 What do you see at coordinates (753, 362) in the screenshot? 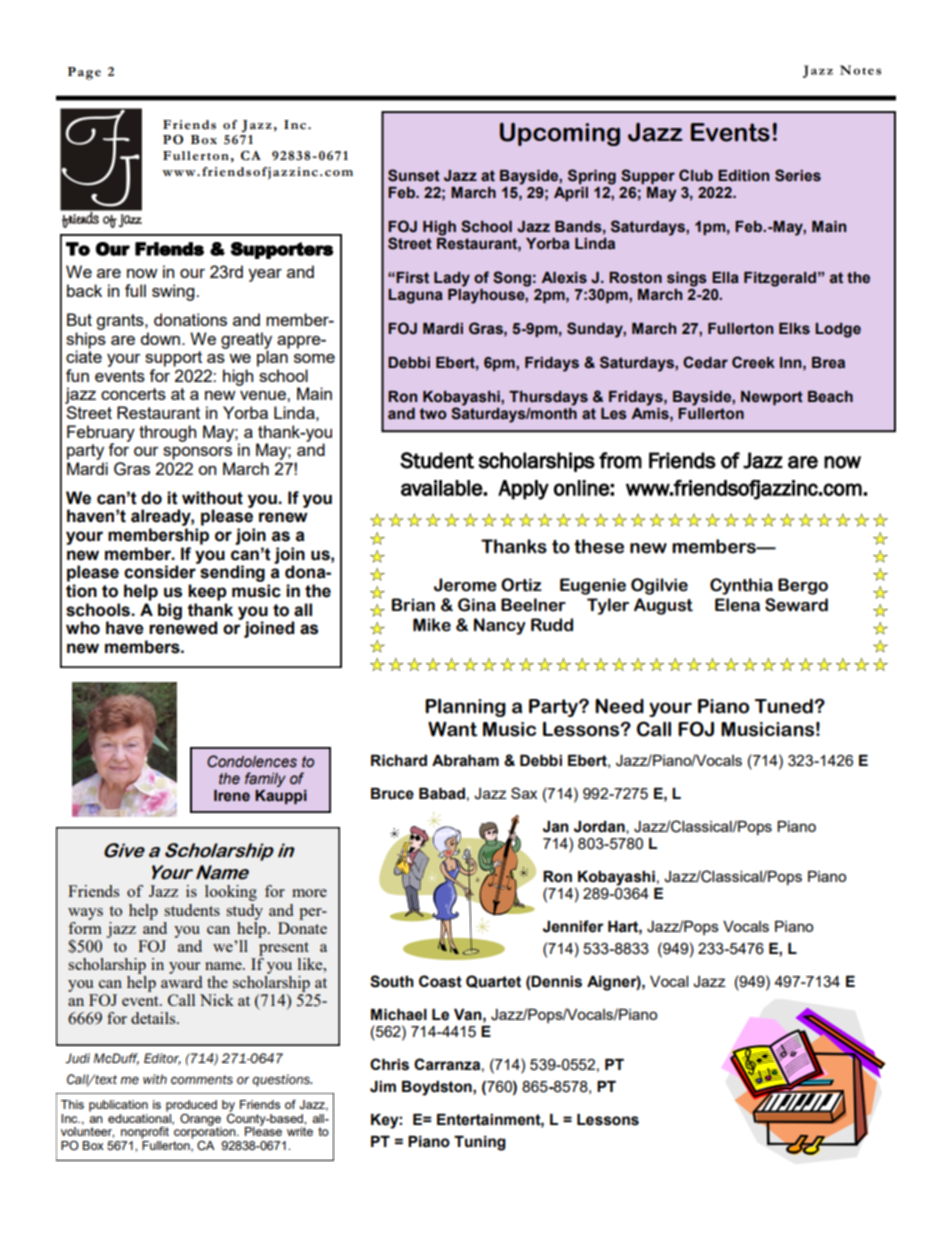
I see `Creek` at bounding box center [753, 362].
